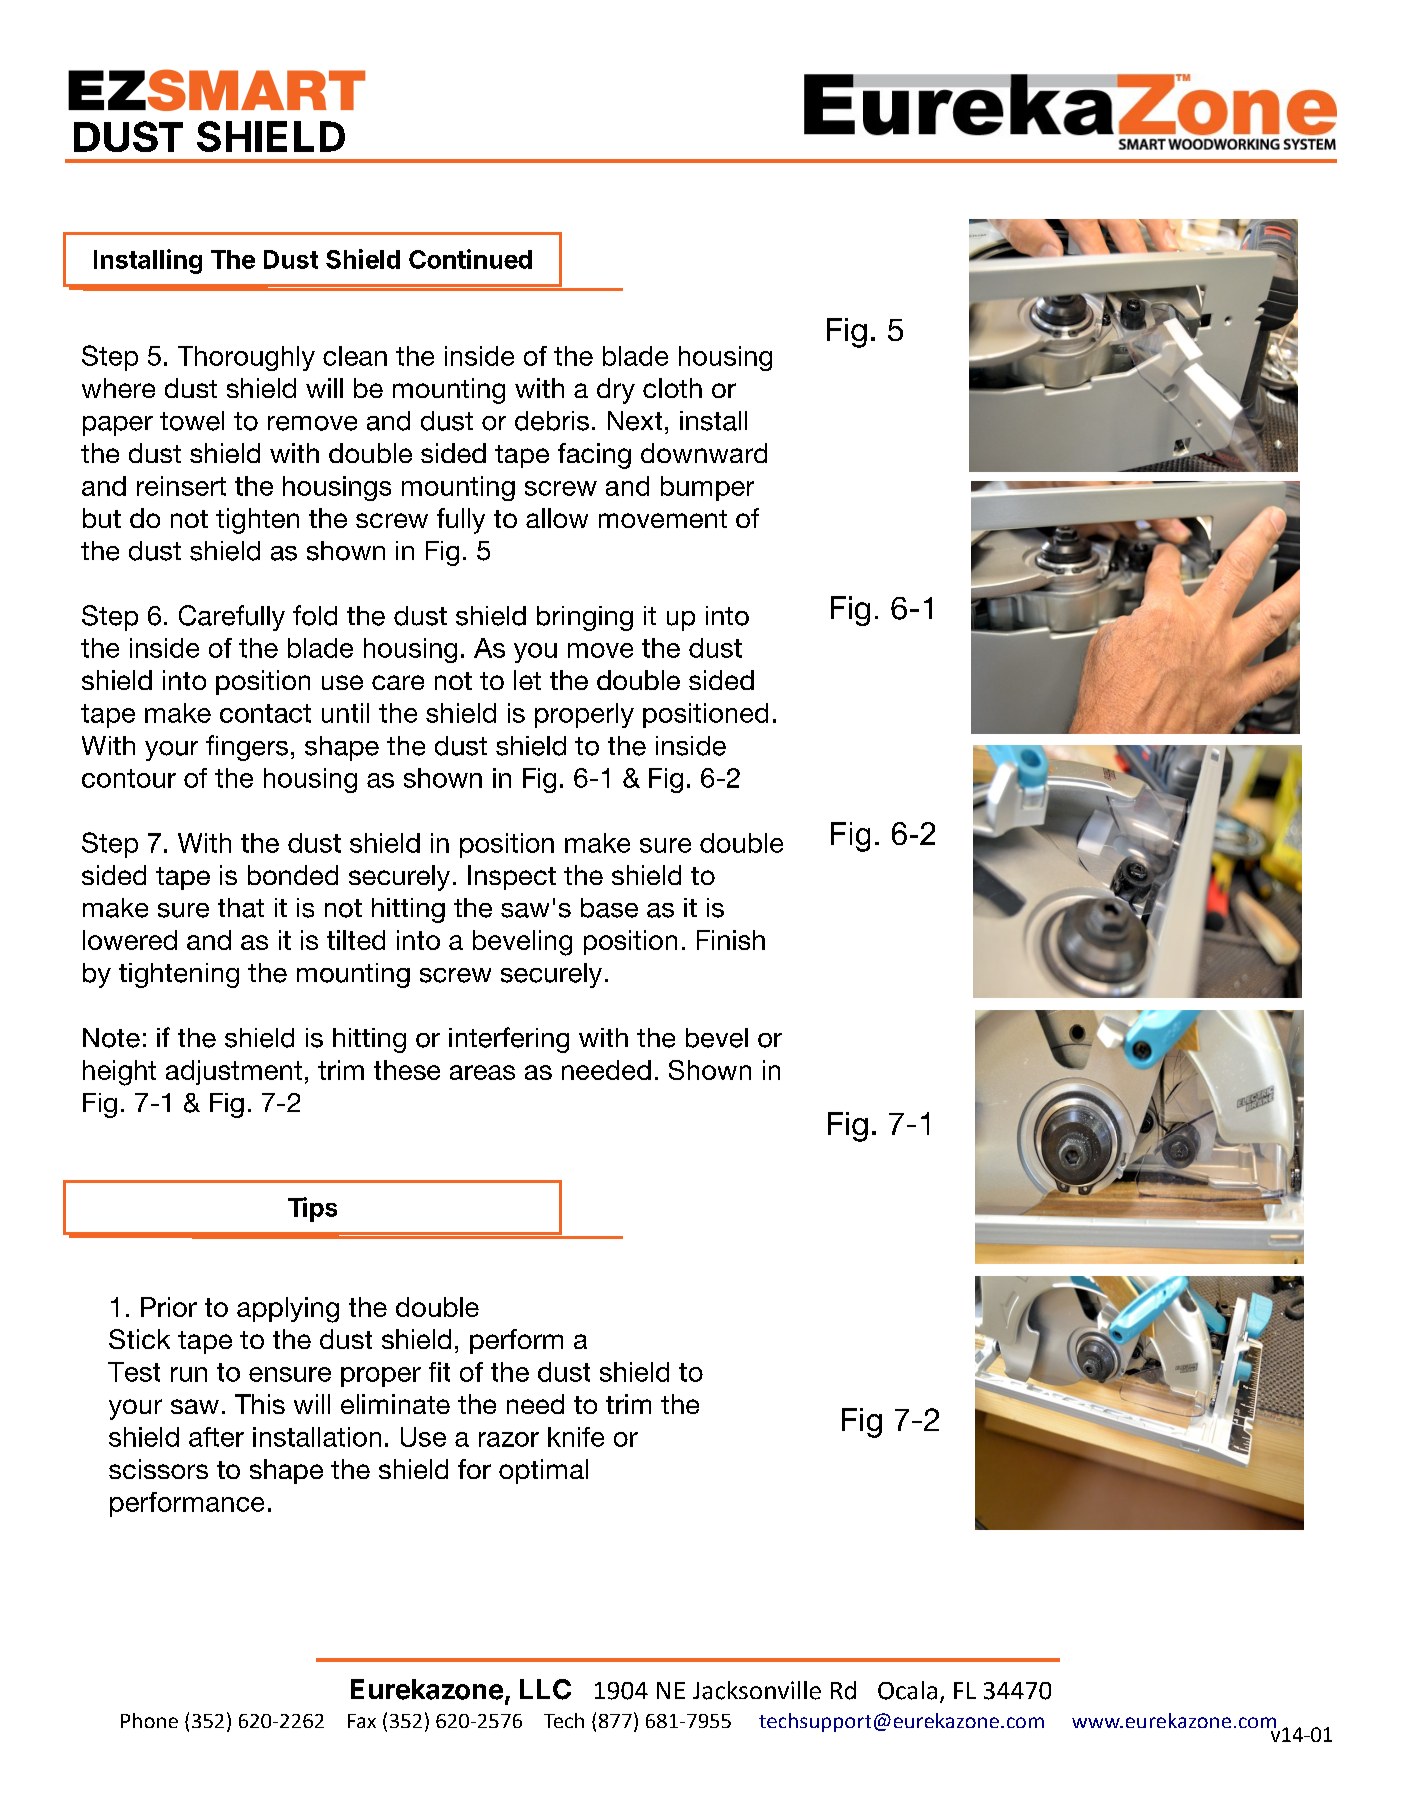 The height and width of the screenshot is (1814, 1402). What do you see at coordinates (470, 259) in the screenshot?
I see `Continued` at bounding box center [470, 259].
